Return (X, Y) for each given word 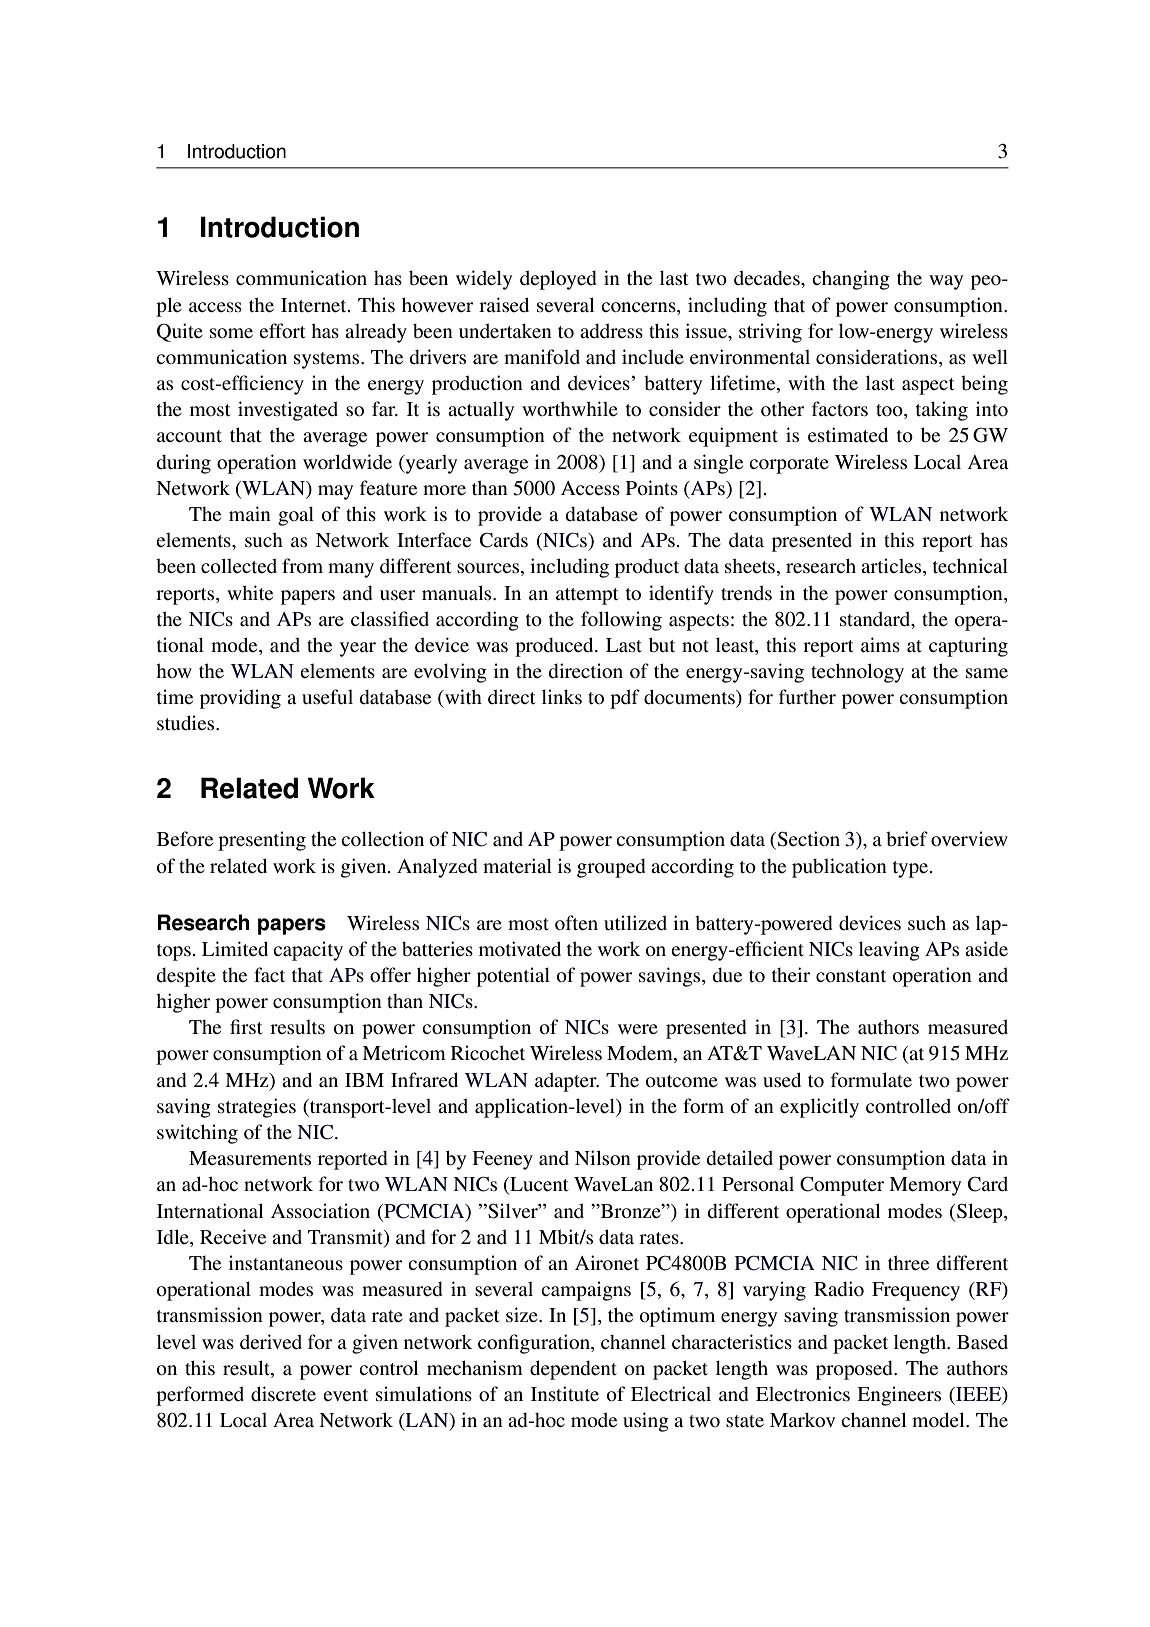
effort (282, 331)
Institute (565, 1394)
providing (240, 699)
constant (851, 976)
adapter (567, 1082)
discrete (283, 1394)
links (562, 697)
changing (851, 280)
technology (857, 673)
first (246, 1027)
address (611, 331)
